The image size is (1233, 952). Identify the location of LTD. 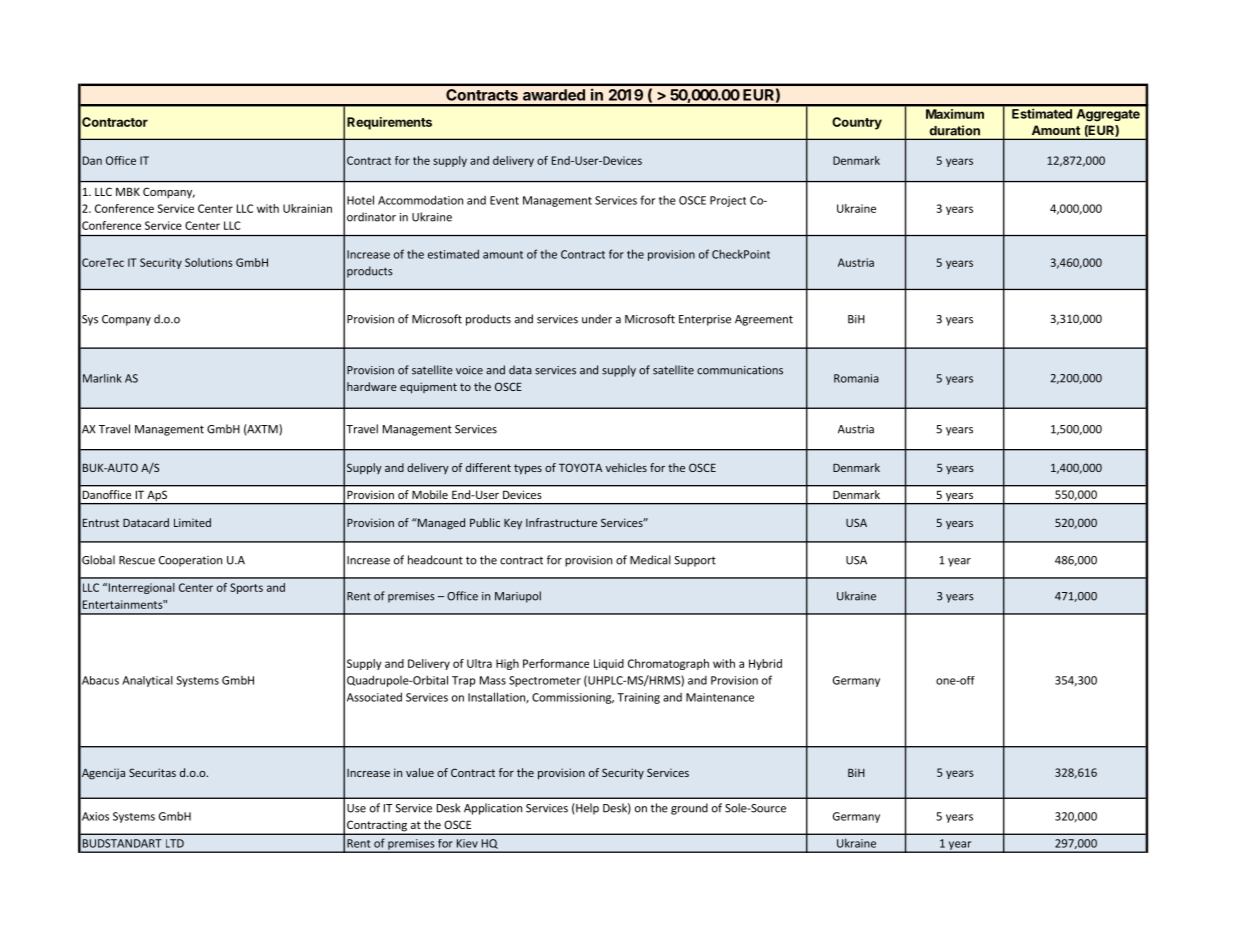
(175, 843).
